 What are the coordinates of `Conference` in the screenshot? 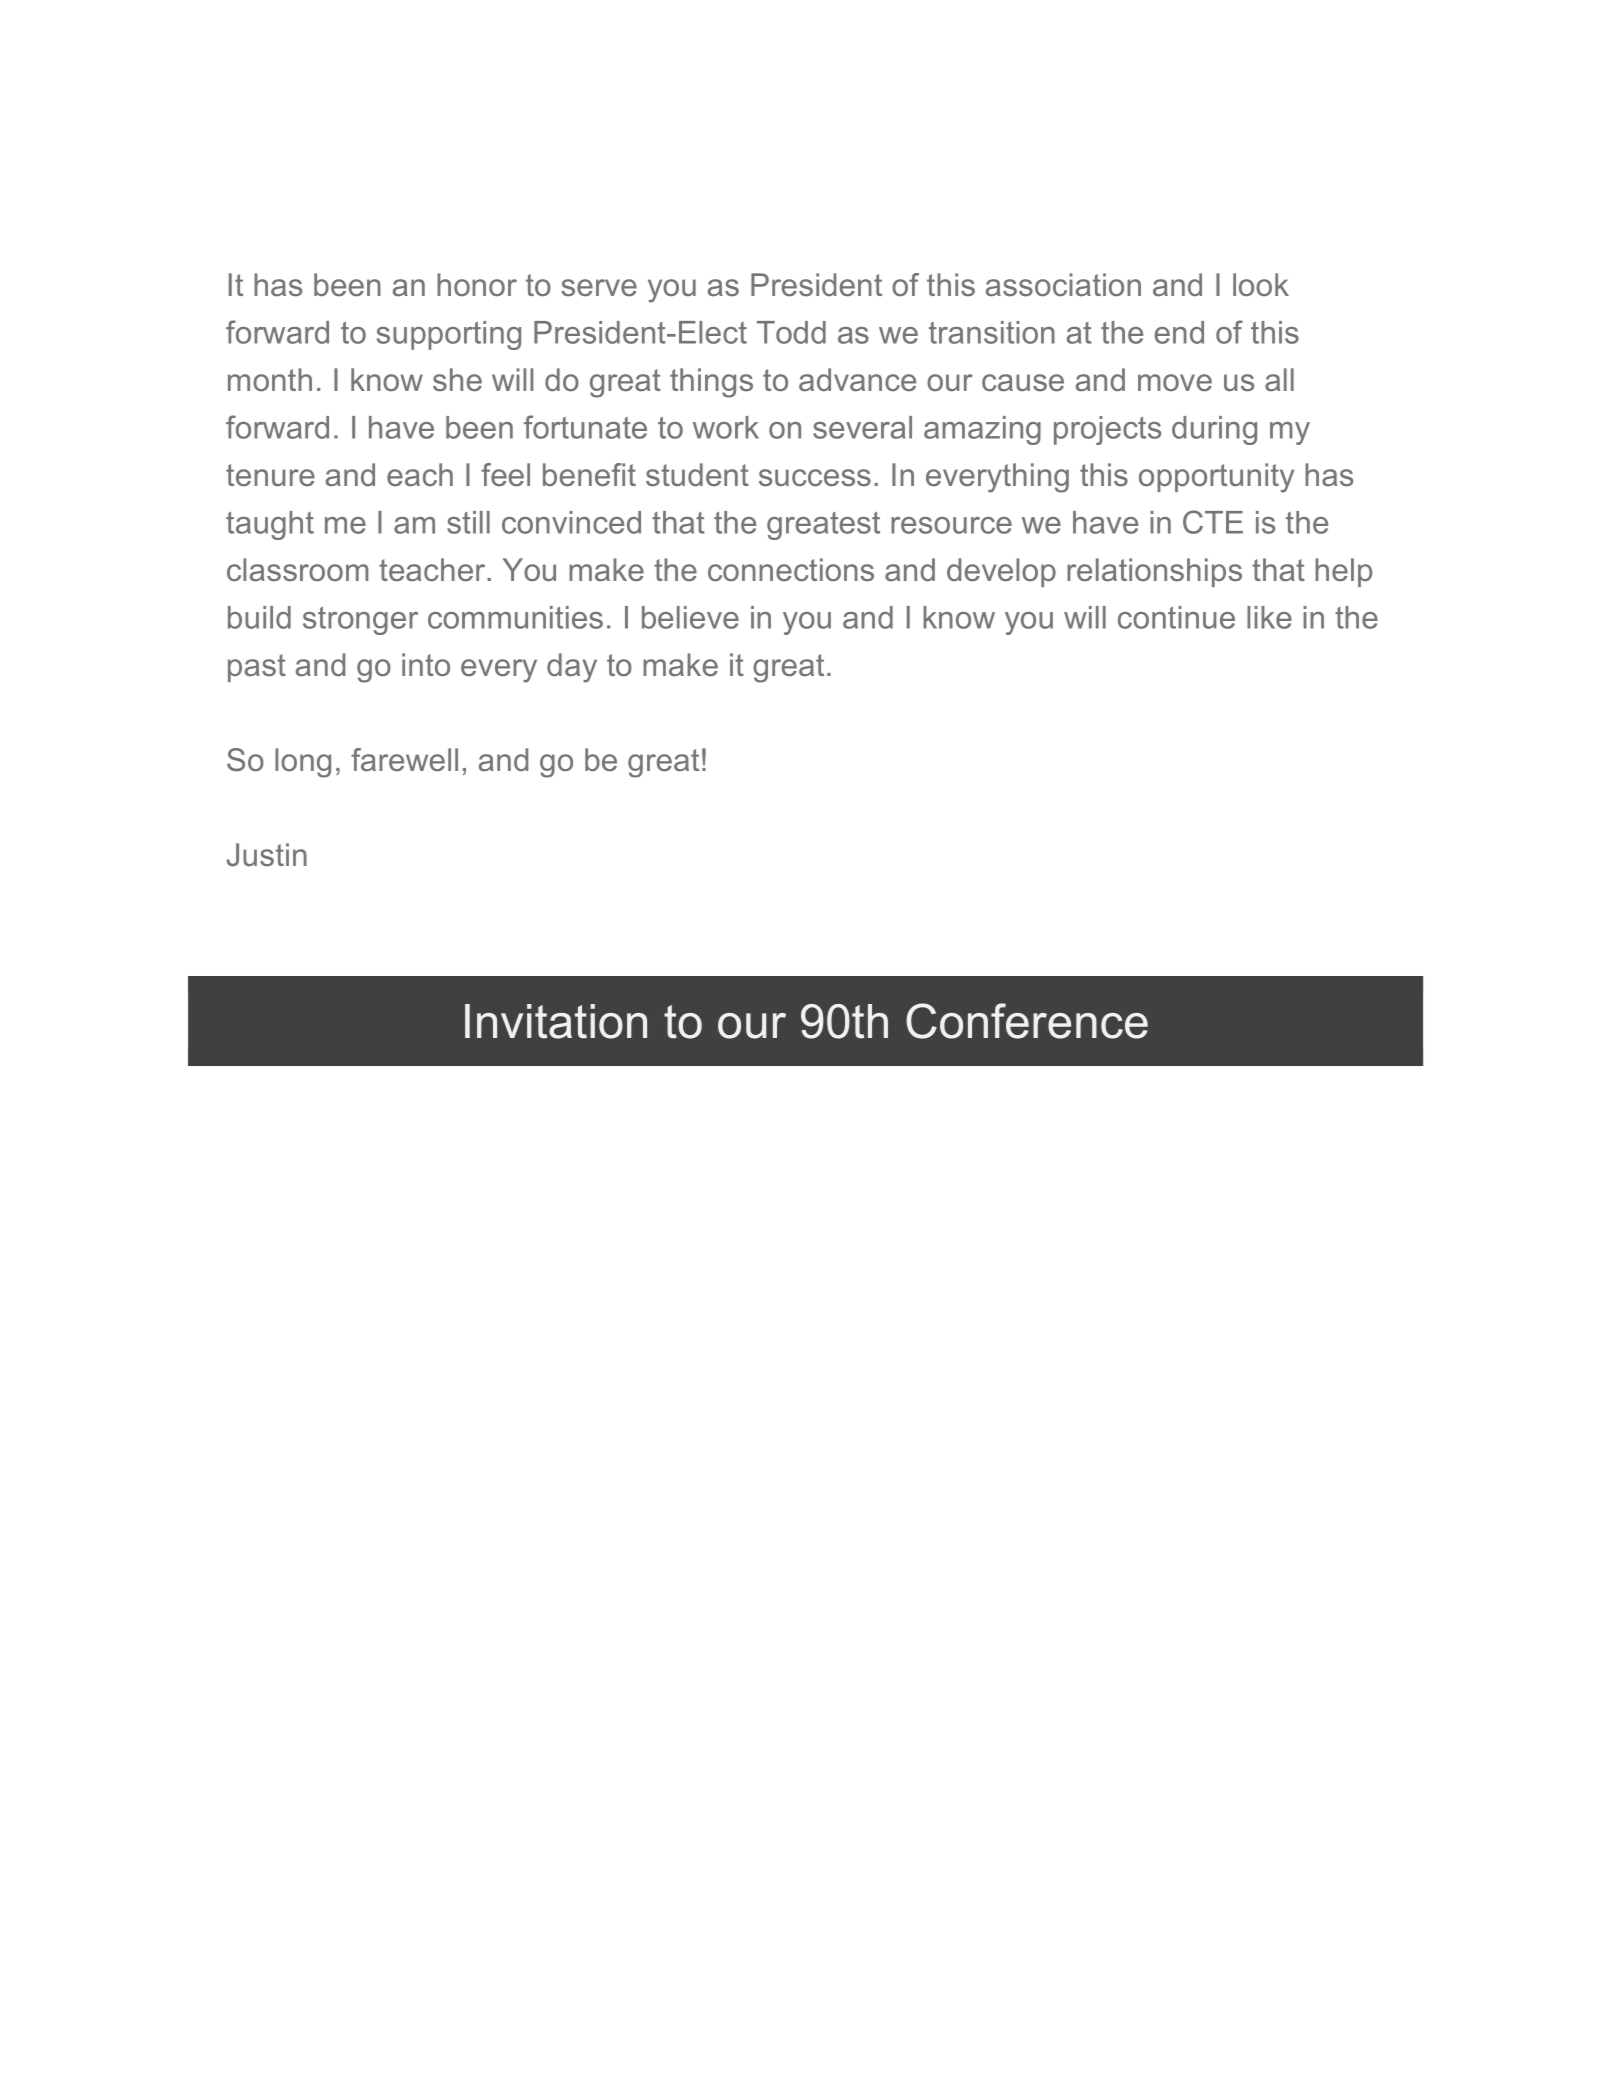 It's located at (1027, 1021).
